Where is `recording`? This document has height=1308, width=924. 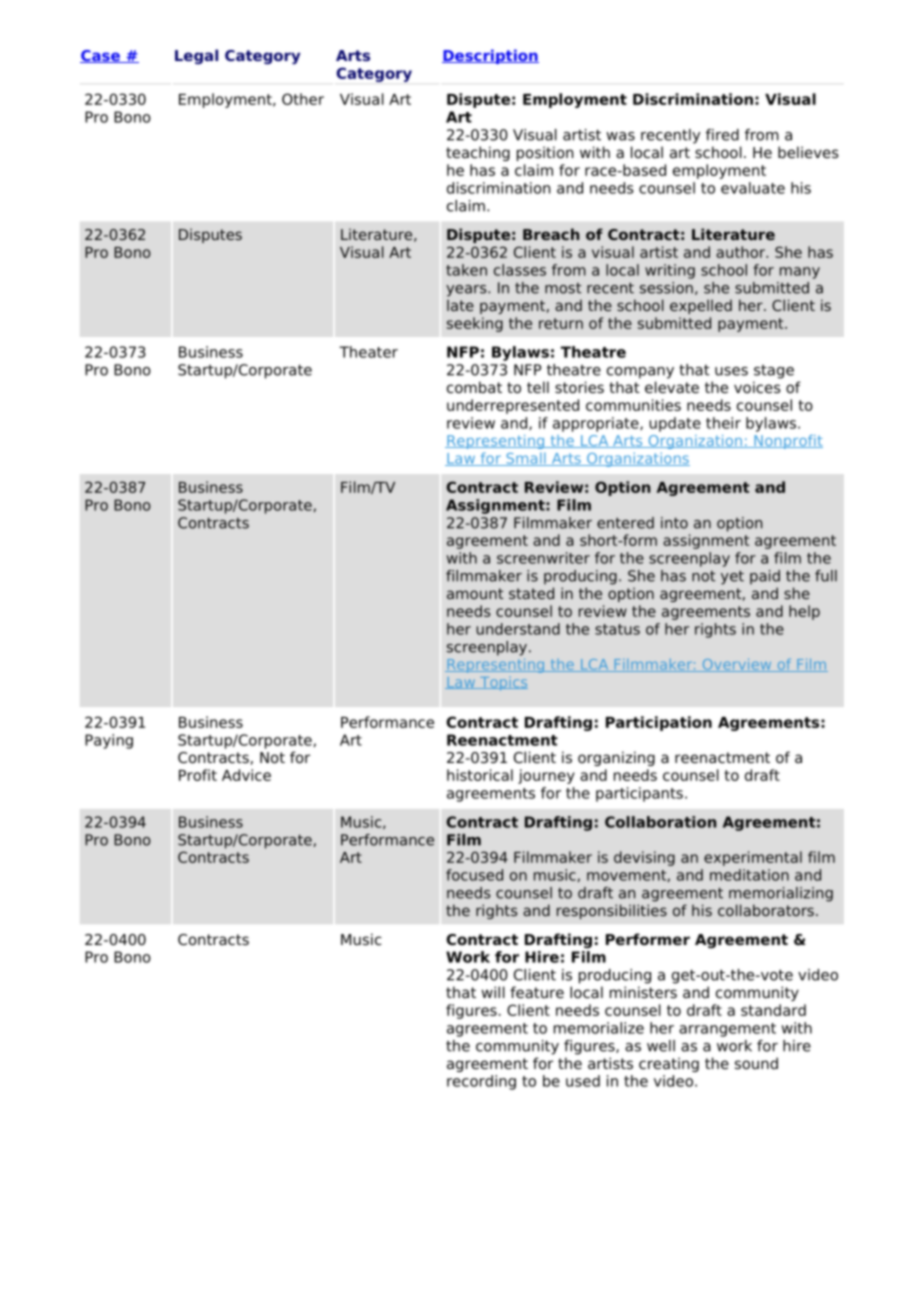
recording is located at coordinates (481, 1082).
